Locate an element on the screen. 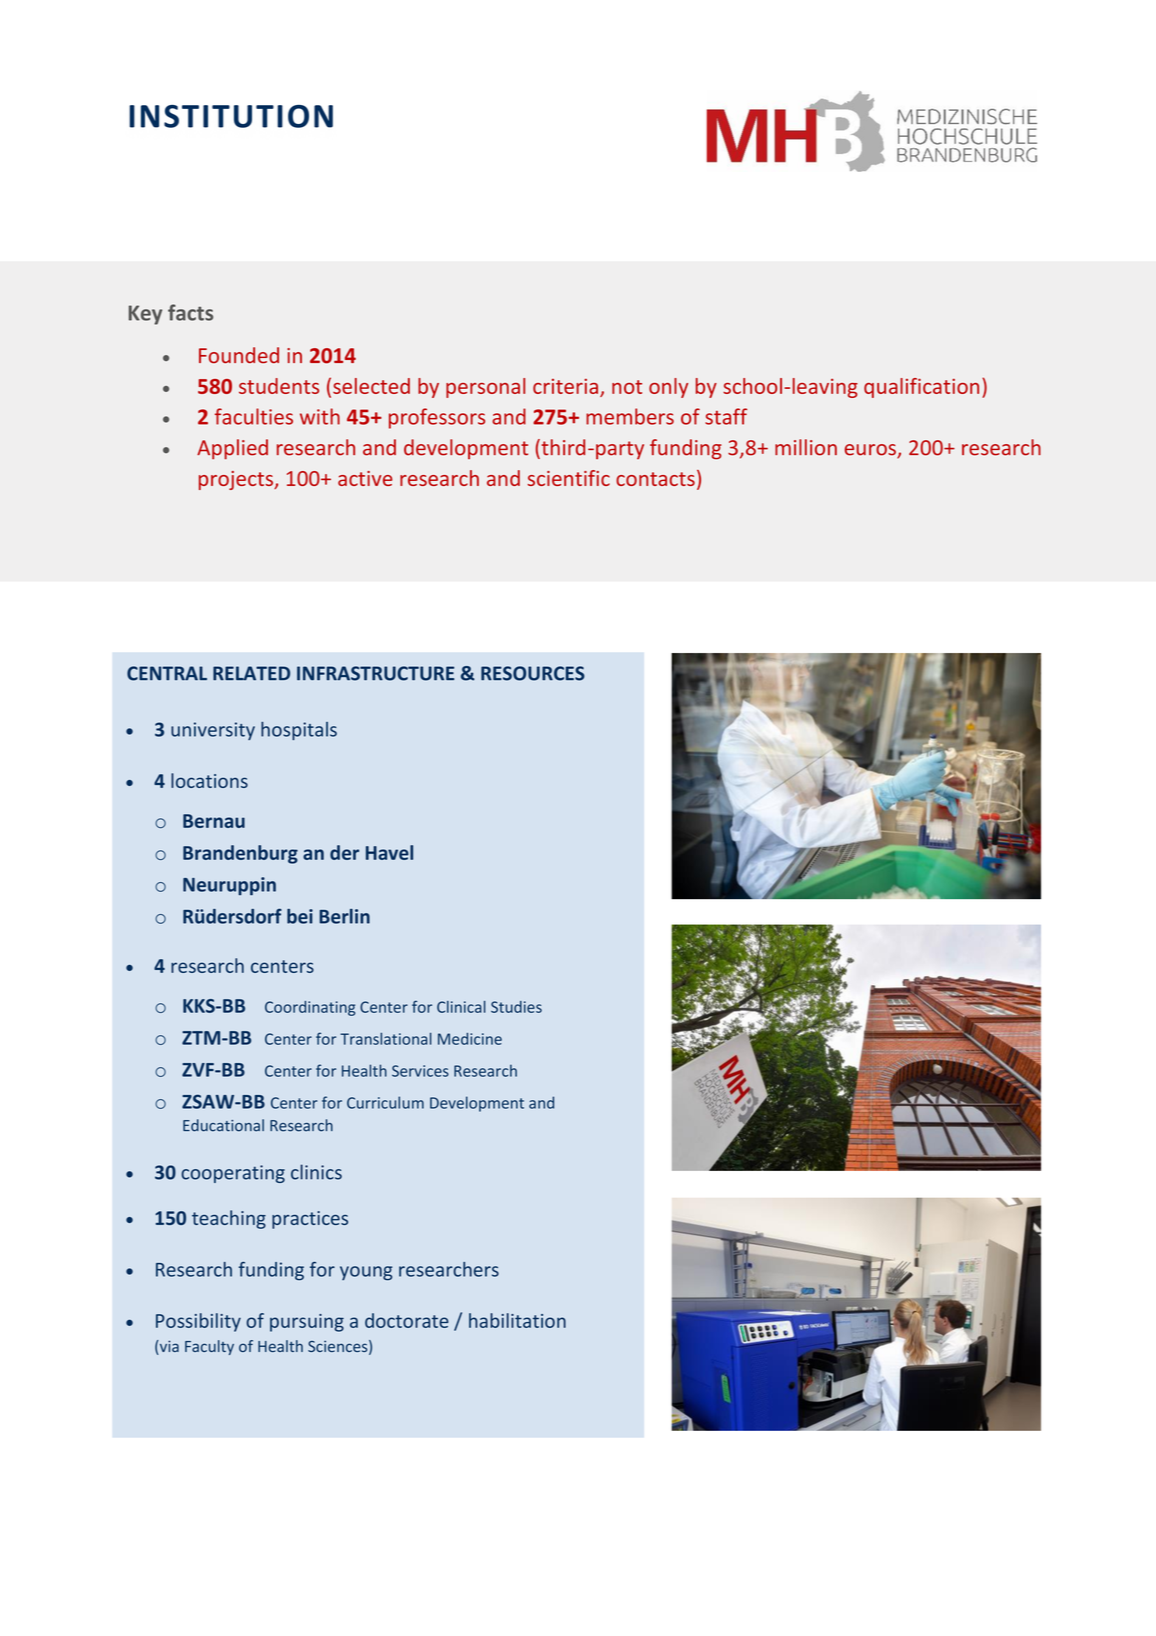 The width and height of the screenshot is (1156, 1636). euros is located at coordinates (871, 451).
